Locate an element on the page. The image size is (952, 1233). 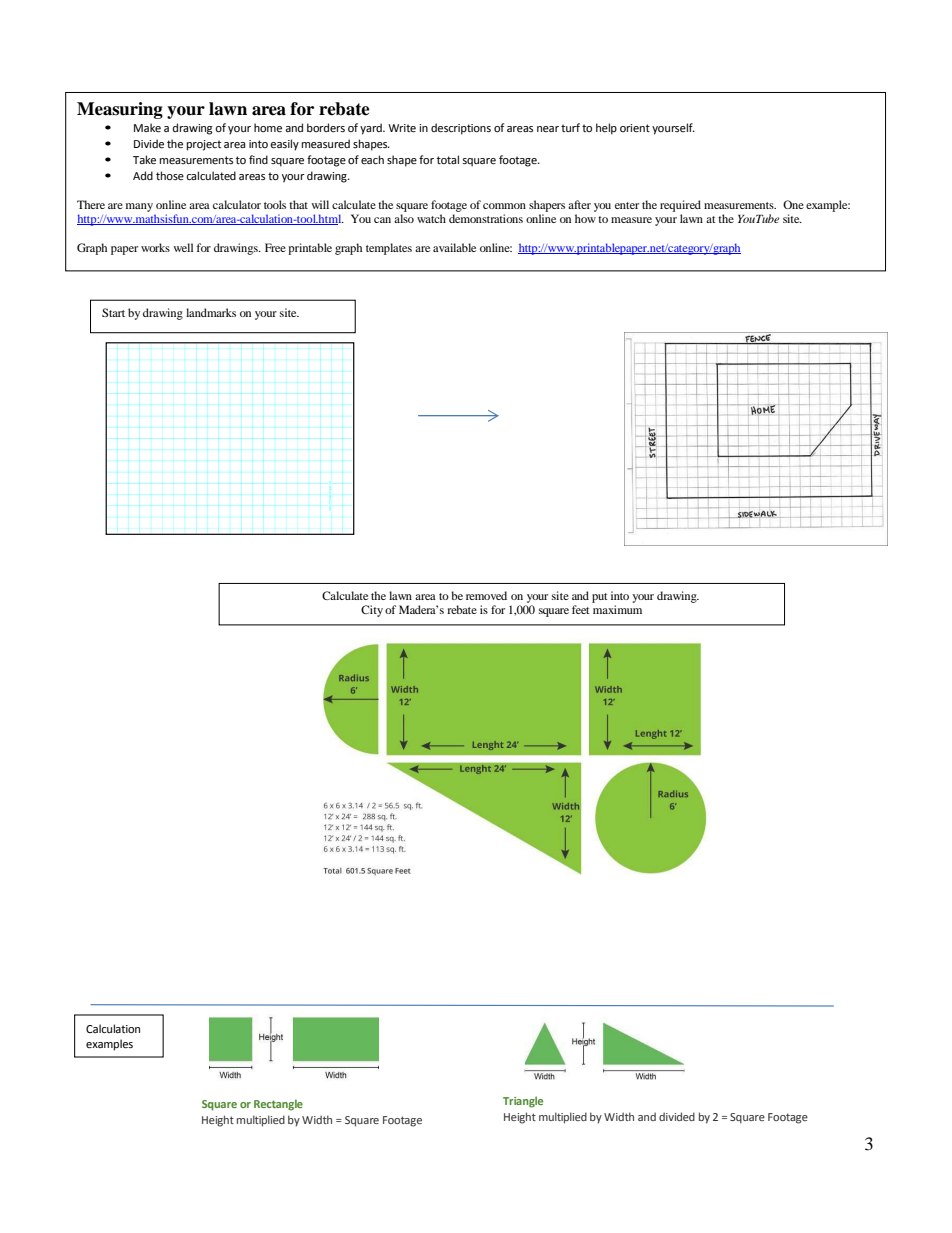
Triangle is located at coordinates (523, 1102).
